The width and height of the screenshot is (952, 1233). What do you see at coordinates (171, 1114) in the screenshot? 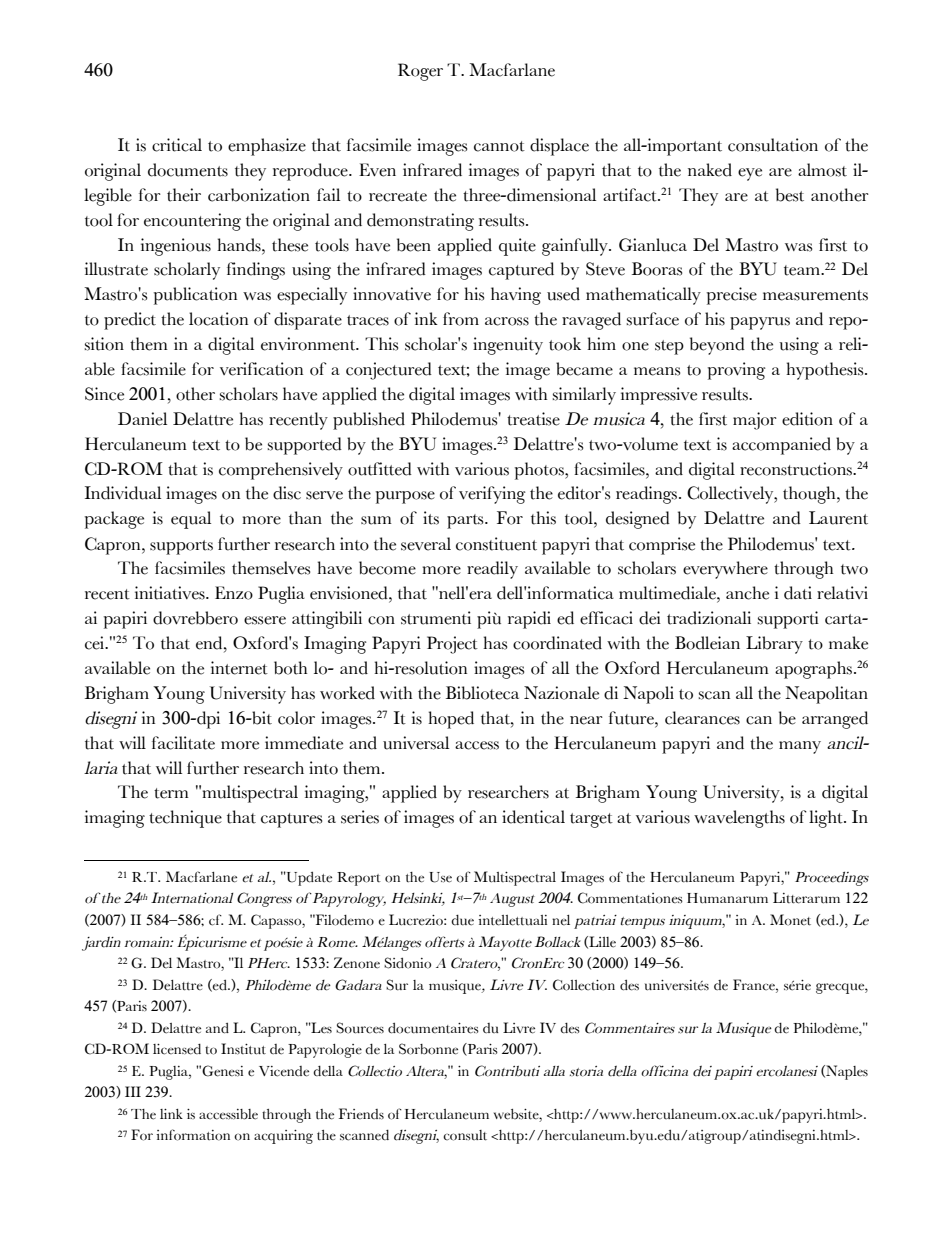
I see `link` at bounding box center [171, 1114].
